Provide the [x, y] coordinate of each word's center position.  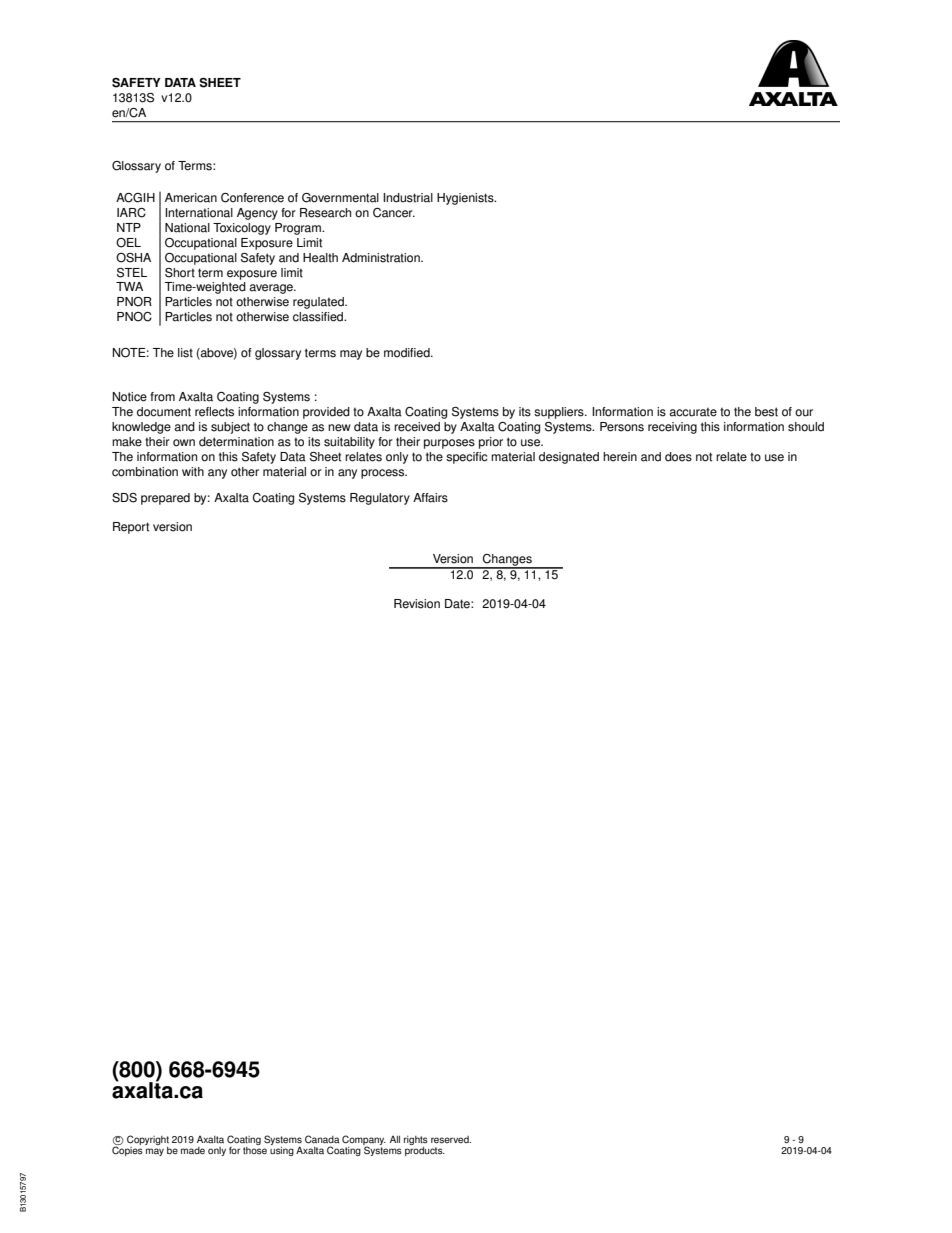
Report [131, 528]
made [193, 1151]
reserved [451, 1140]
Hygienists [466, 199]
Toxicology [242, 229]
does [678, 457]
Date [458, 604]
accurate [693, 412]
